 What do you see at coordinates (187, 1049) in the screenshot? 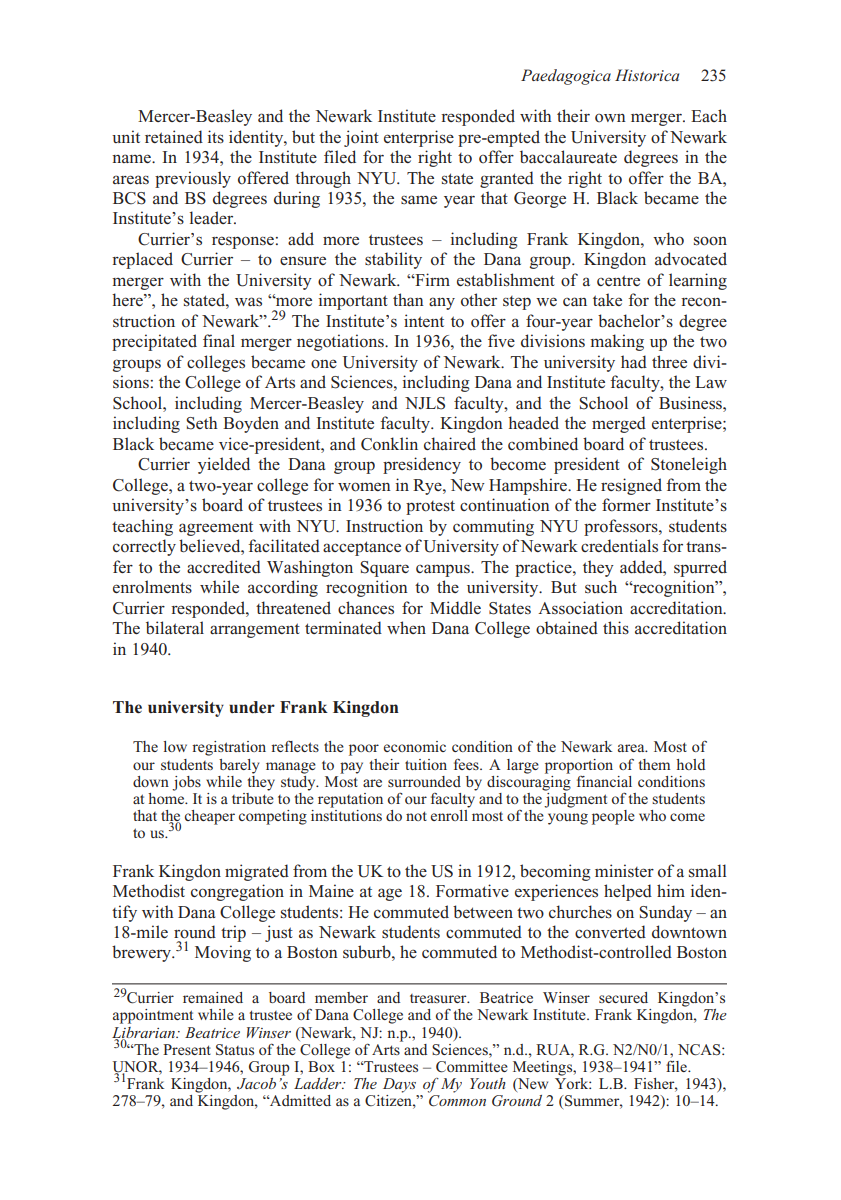
I see `Present` at bounding box center [187, 1049].
